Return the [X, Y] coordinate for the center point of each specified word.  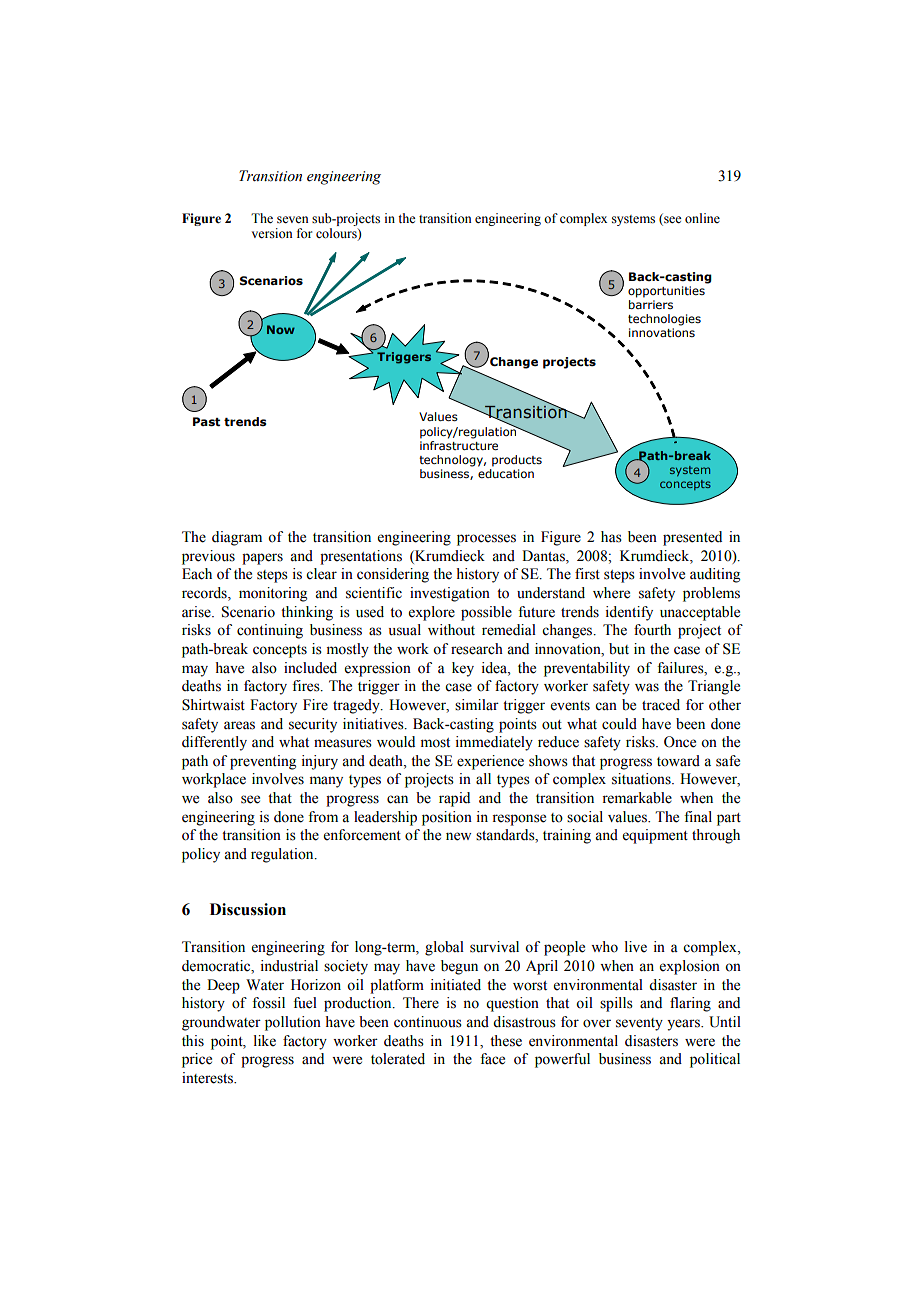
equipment [655, 836]
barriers [651, 303]
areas [239, 725]
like [265, 1041]
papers [262, 559]
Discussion [248, 909]
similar [477, 705]
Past [206, 422]
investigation [450, 594]
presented [692, 538]
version [272, 233]
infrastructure [459, 444]
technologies [664, 320]
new [458, 836]
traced [661, 705]
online [702, 218]
